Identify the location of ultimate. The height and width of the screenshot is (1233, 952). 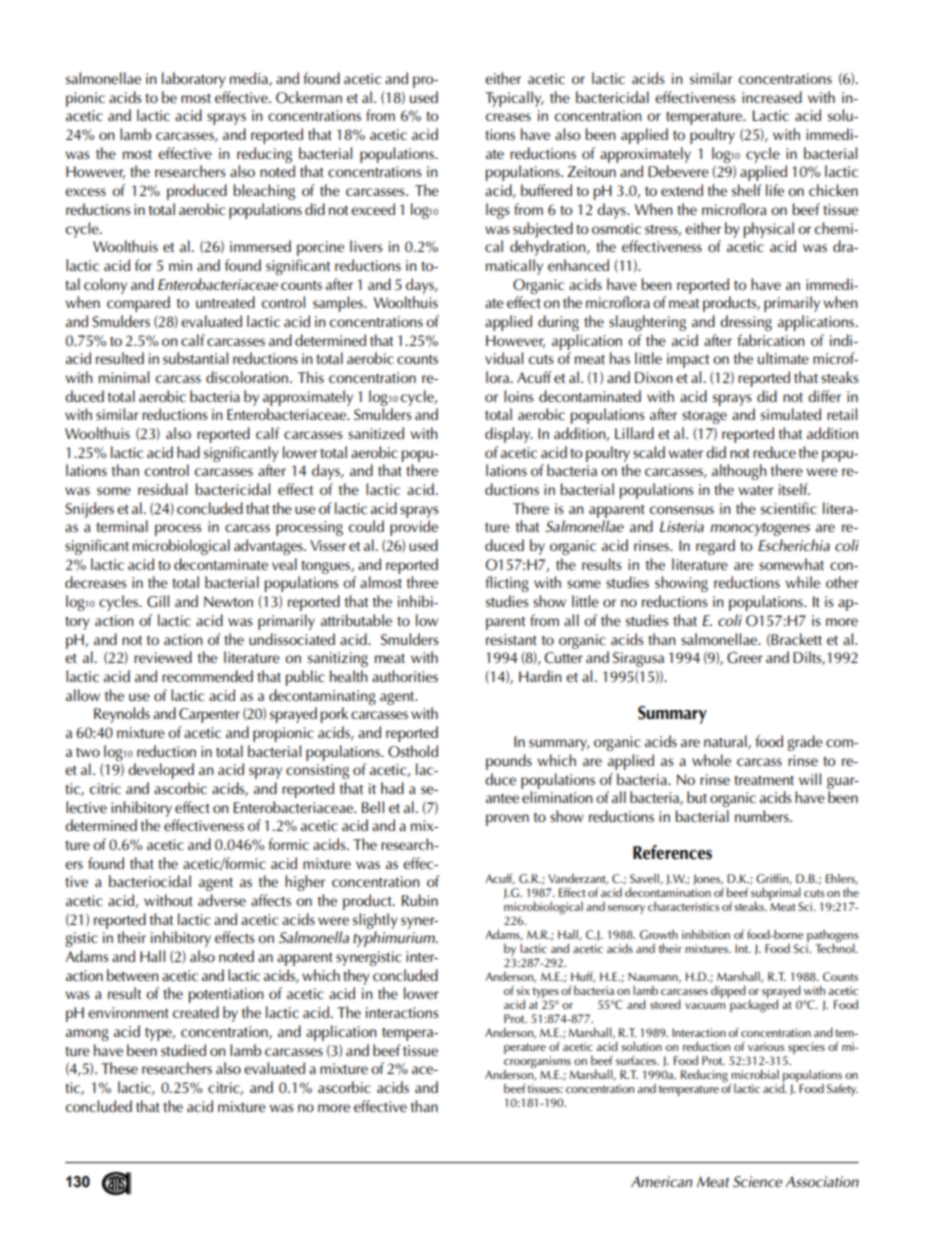
(783, 358).
